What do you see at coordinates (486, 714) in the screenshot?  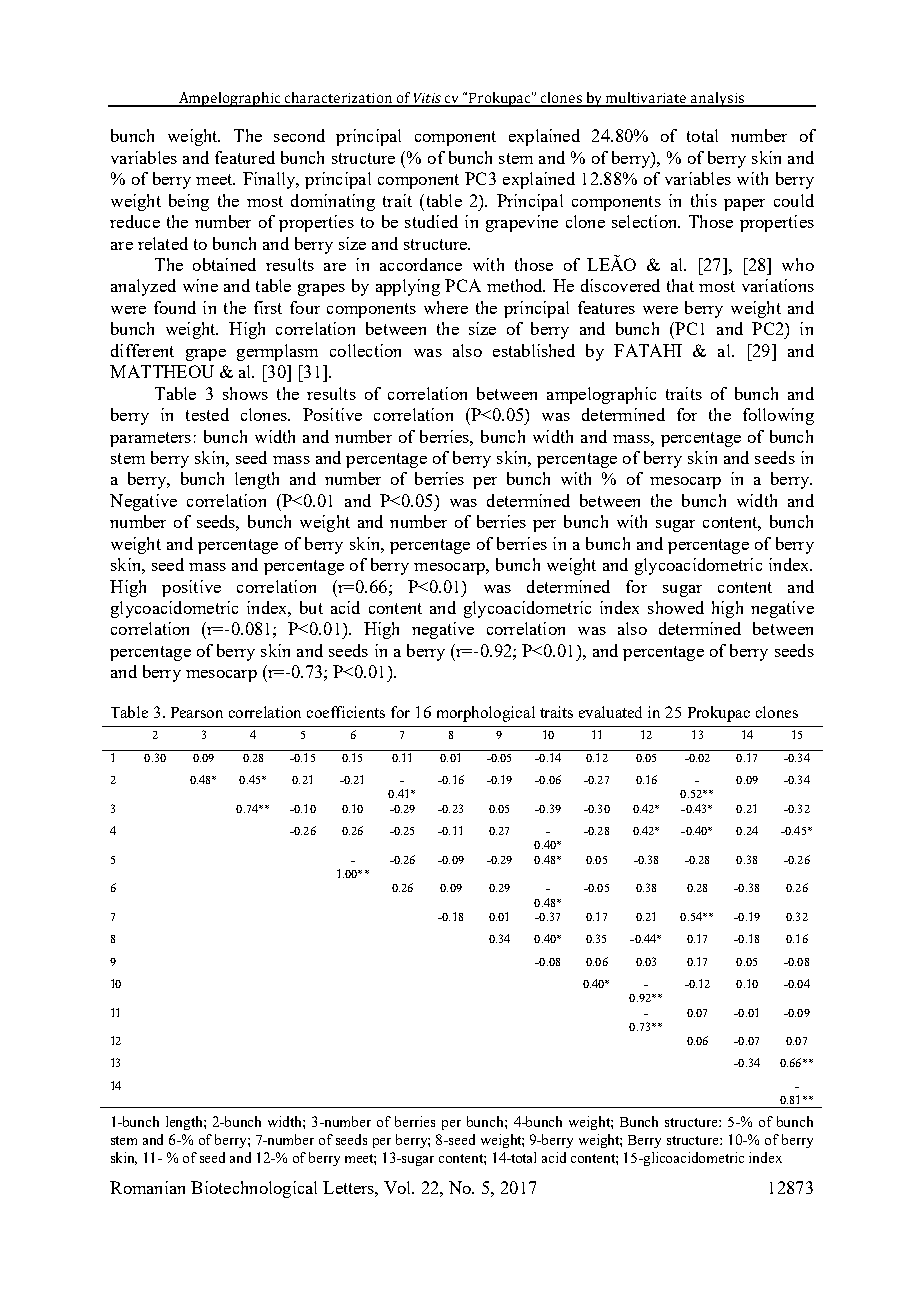 I see `morphological` at bounding box center [486, 714].
